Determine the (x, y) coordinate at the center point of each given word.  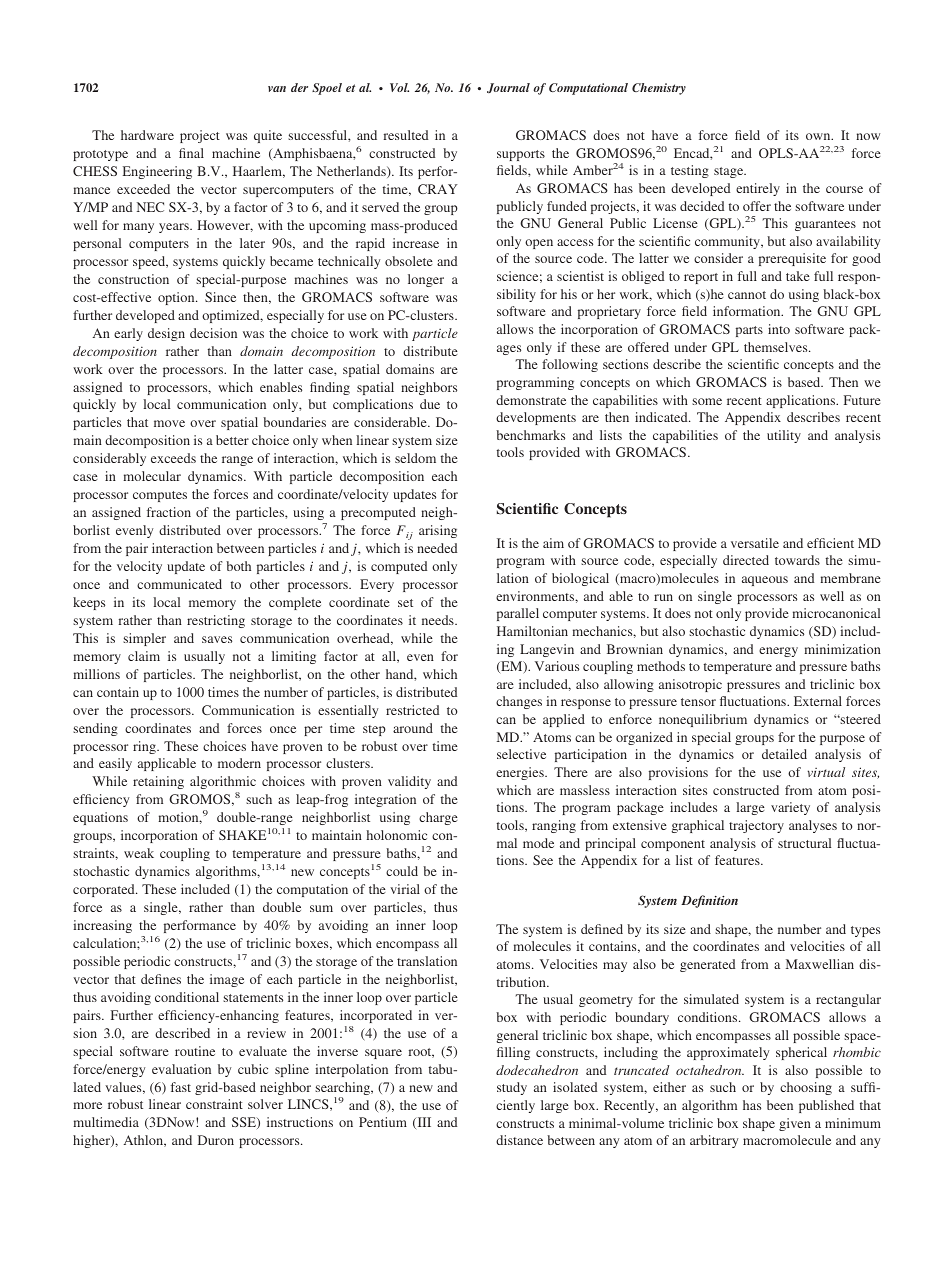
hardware (147, 135)
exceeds (173, 458)
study (512, 1088)
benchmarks (530, 435)
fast (181, 1087)
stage (730, 172)
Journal (508, 88)
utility (784, 436)
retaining (158, 782)
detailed (784, 754)
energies (521, 773)
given (795, 1124)
